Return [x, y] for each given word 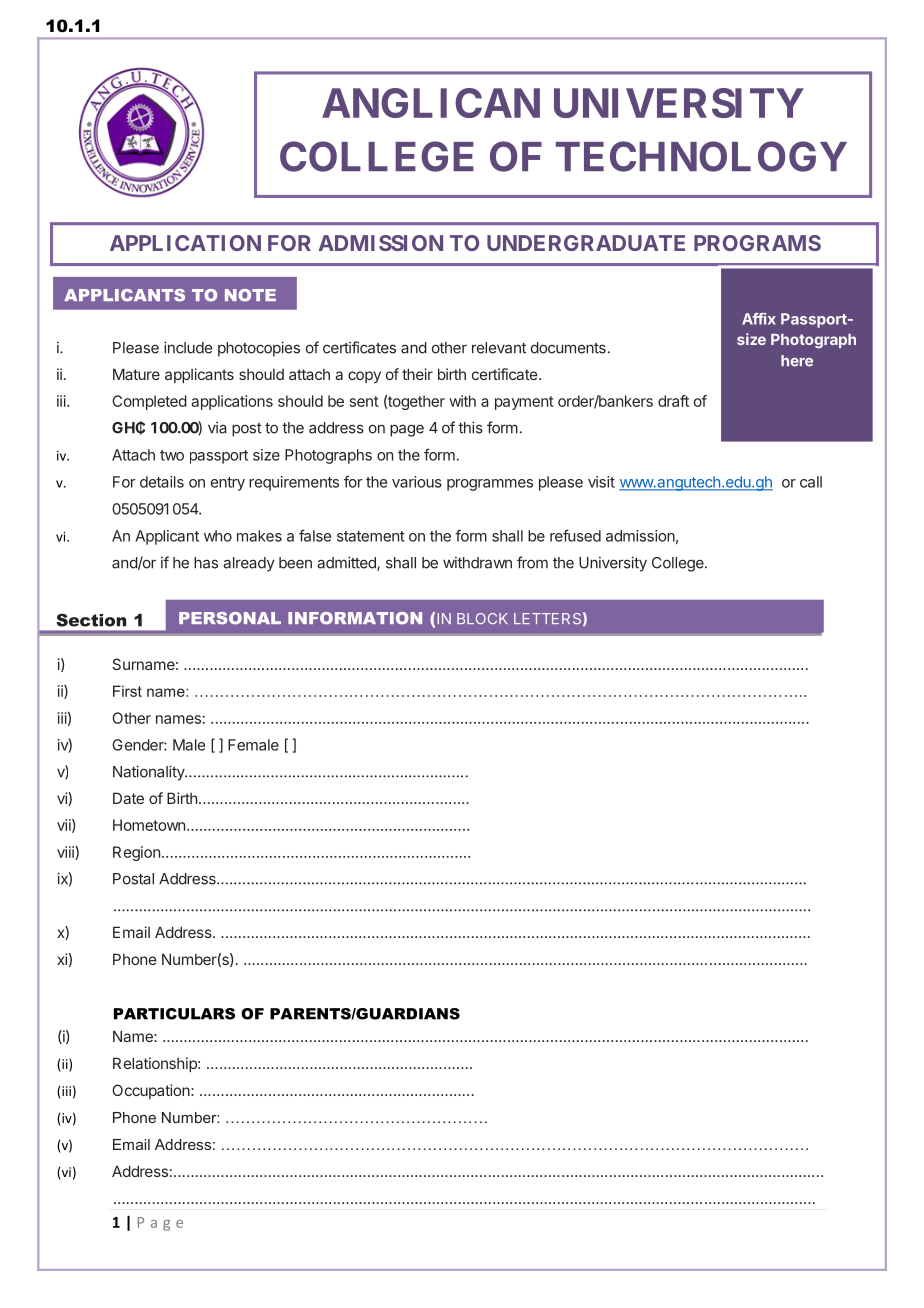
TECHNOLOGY [701, 156]
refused [575, 535]
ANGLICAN [431, 103]
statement [371, 536]
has [206, 563]
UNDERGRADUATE [586, 243]
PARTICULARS [174, 1014]
